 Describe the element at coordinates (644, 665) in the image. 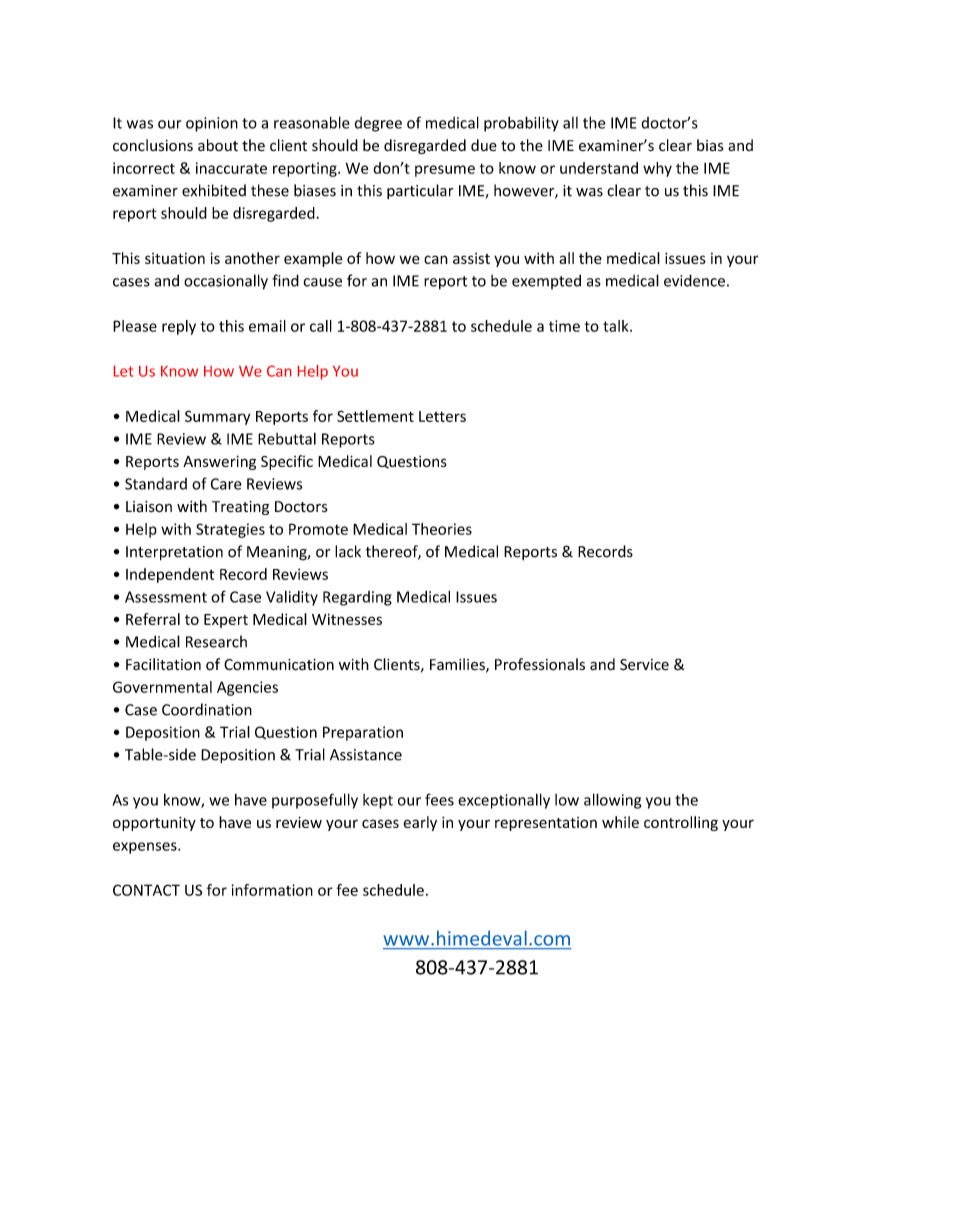

I see `Service` at that location.
